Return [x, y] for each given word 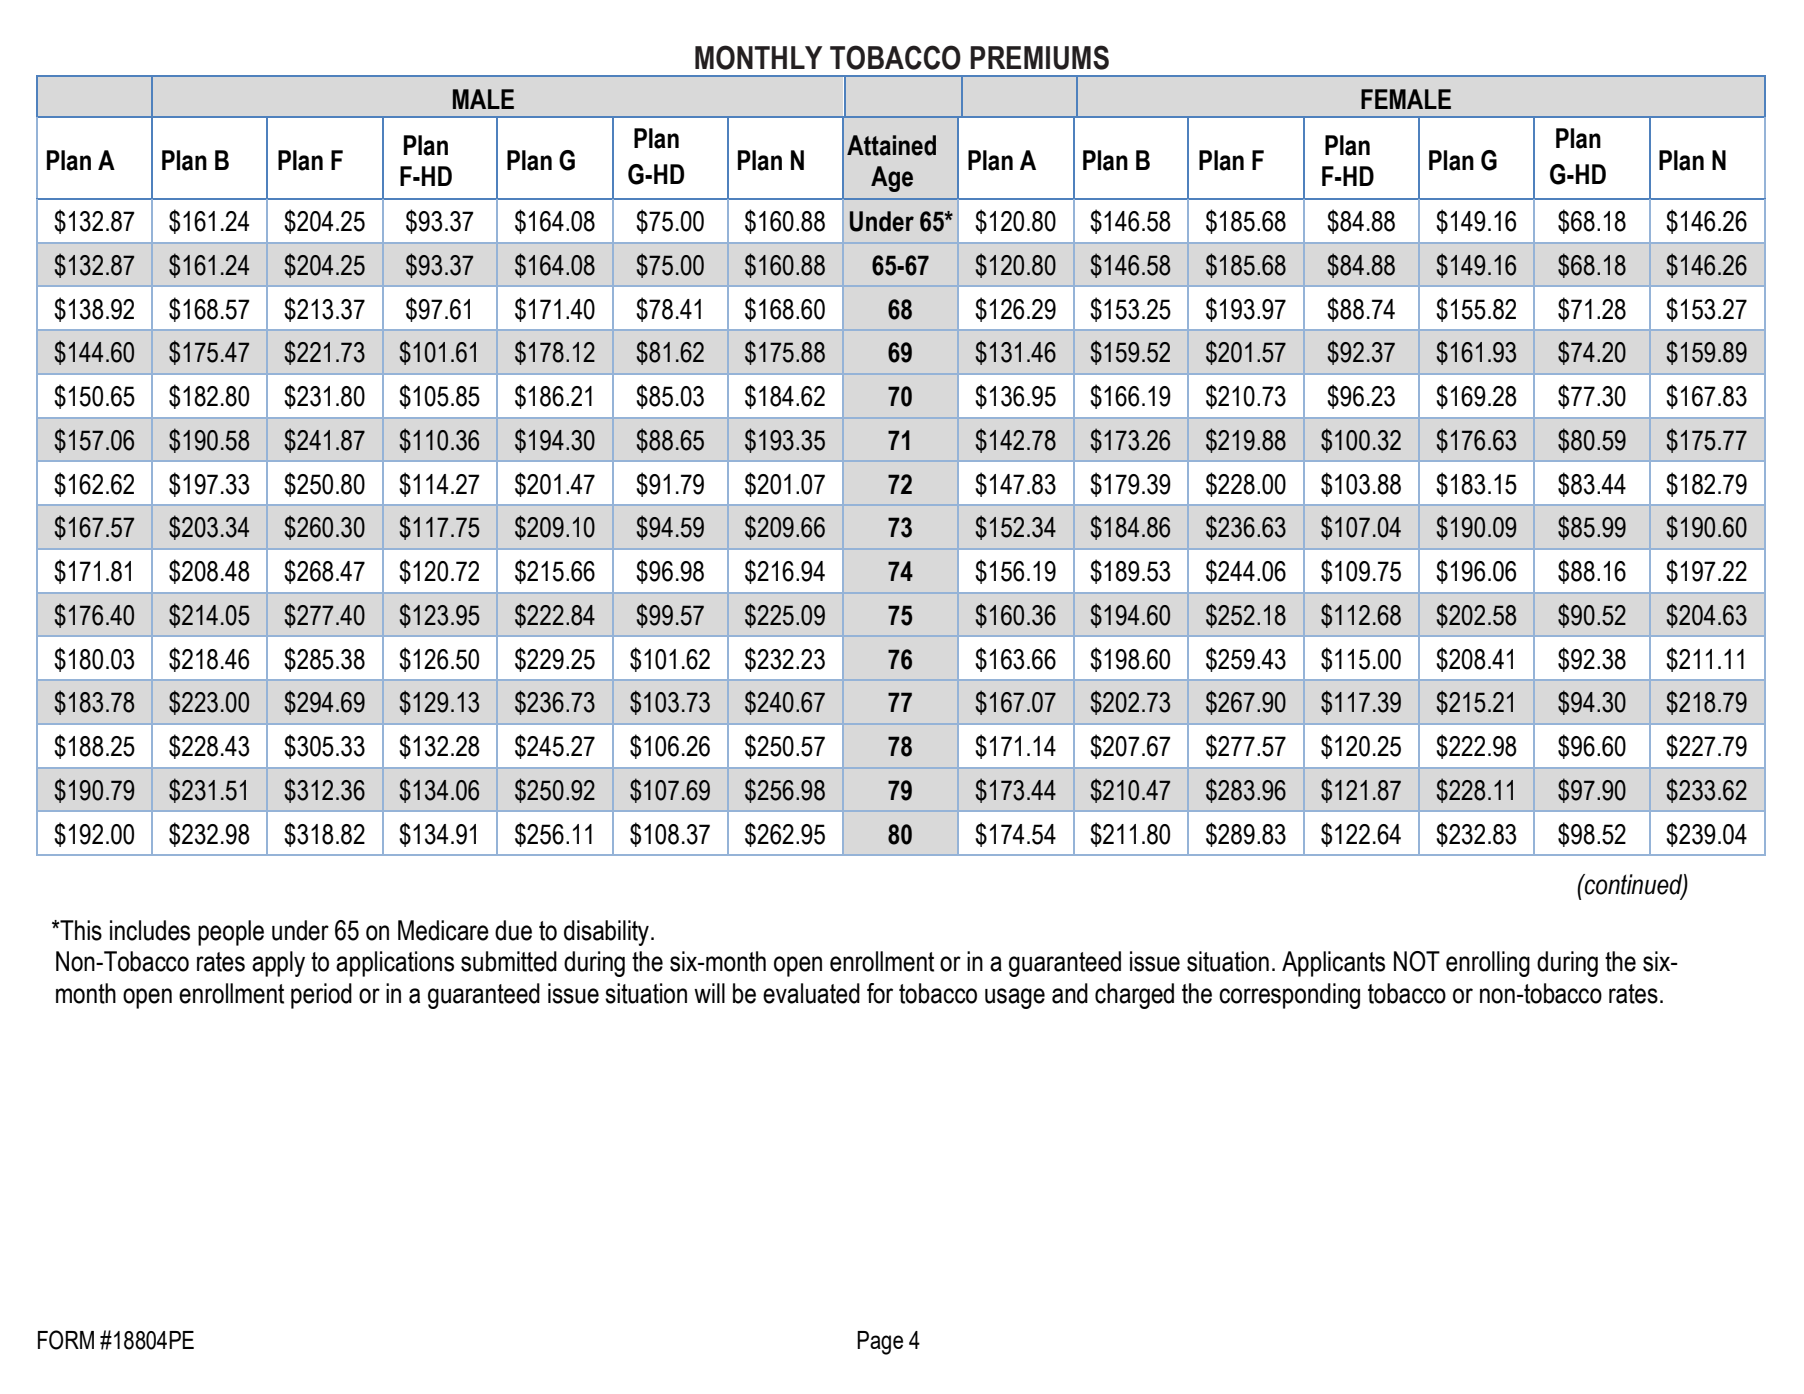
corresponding [1289, 996]
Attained [891, 145]
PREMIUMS [1039, 57]
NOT [1417, 961]
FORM [66, 1340]
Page [880, 1343]
